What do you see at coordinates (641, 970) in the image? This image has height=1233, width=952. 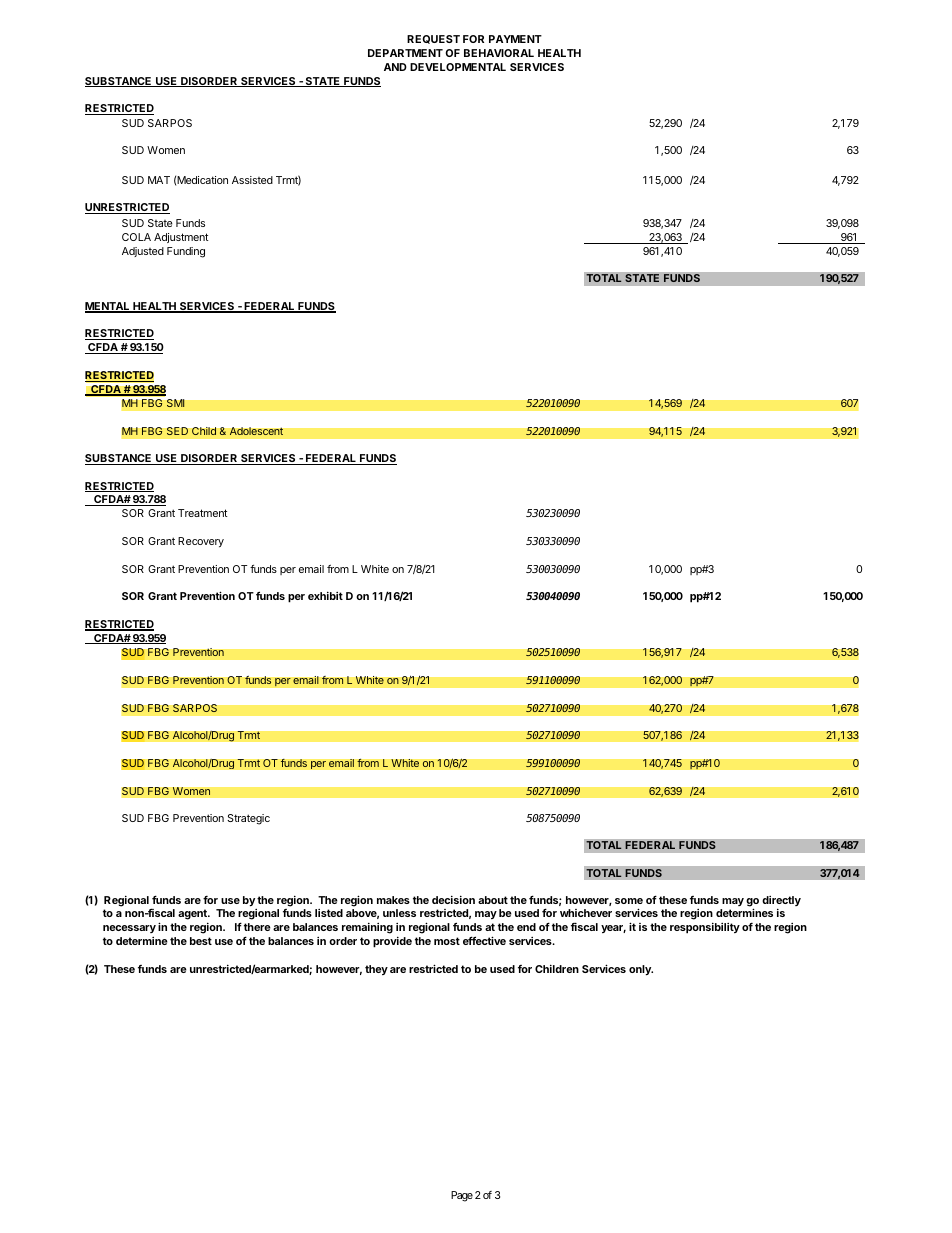 I see `only` at bounding box center [641, 970].
